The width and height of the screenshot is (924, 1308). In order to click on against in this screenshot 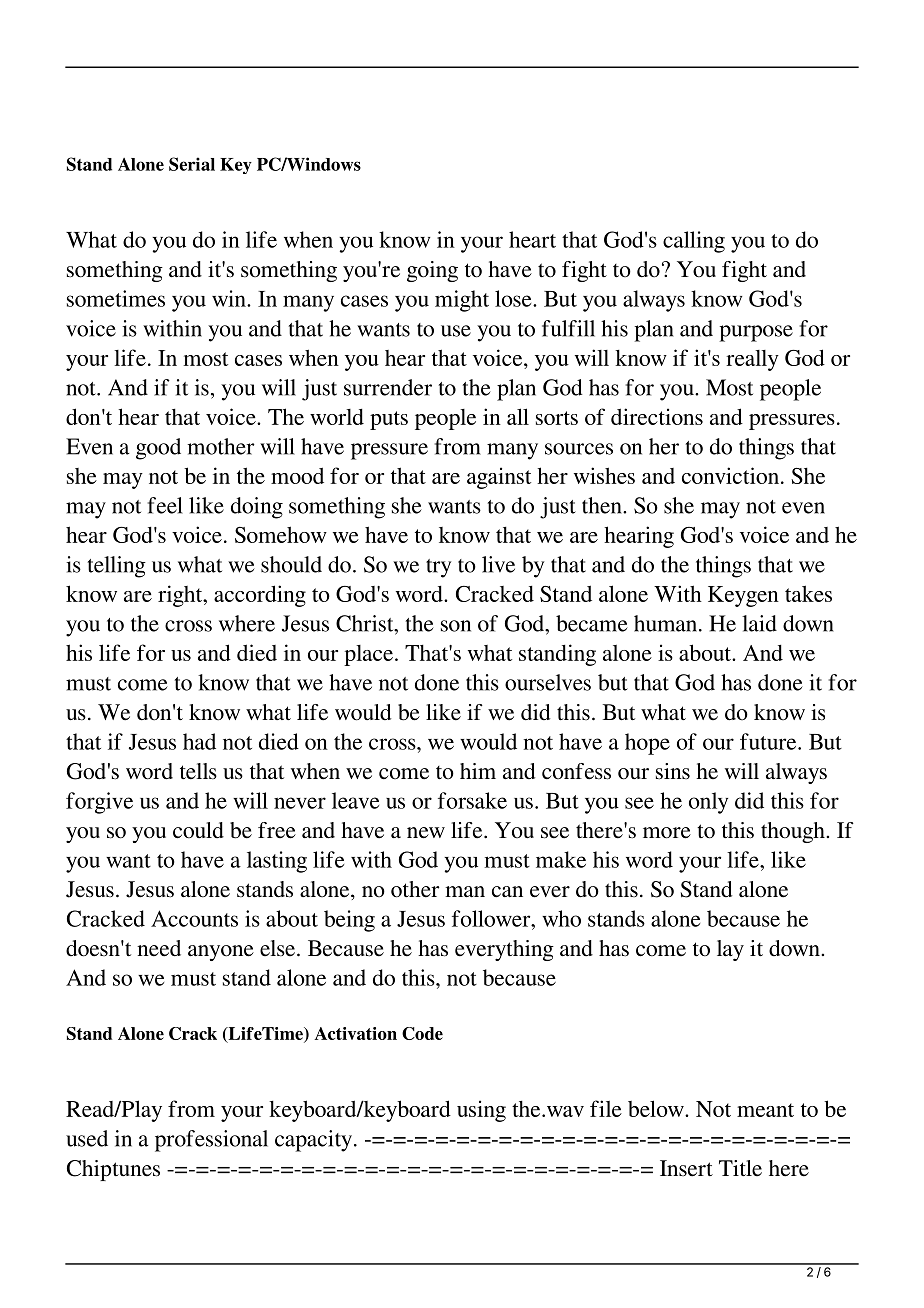, I will do `click(499, 478)`.
